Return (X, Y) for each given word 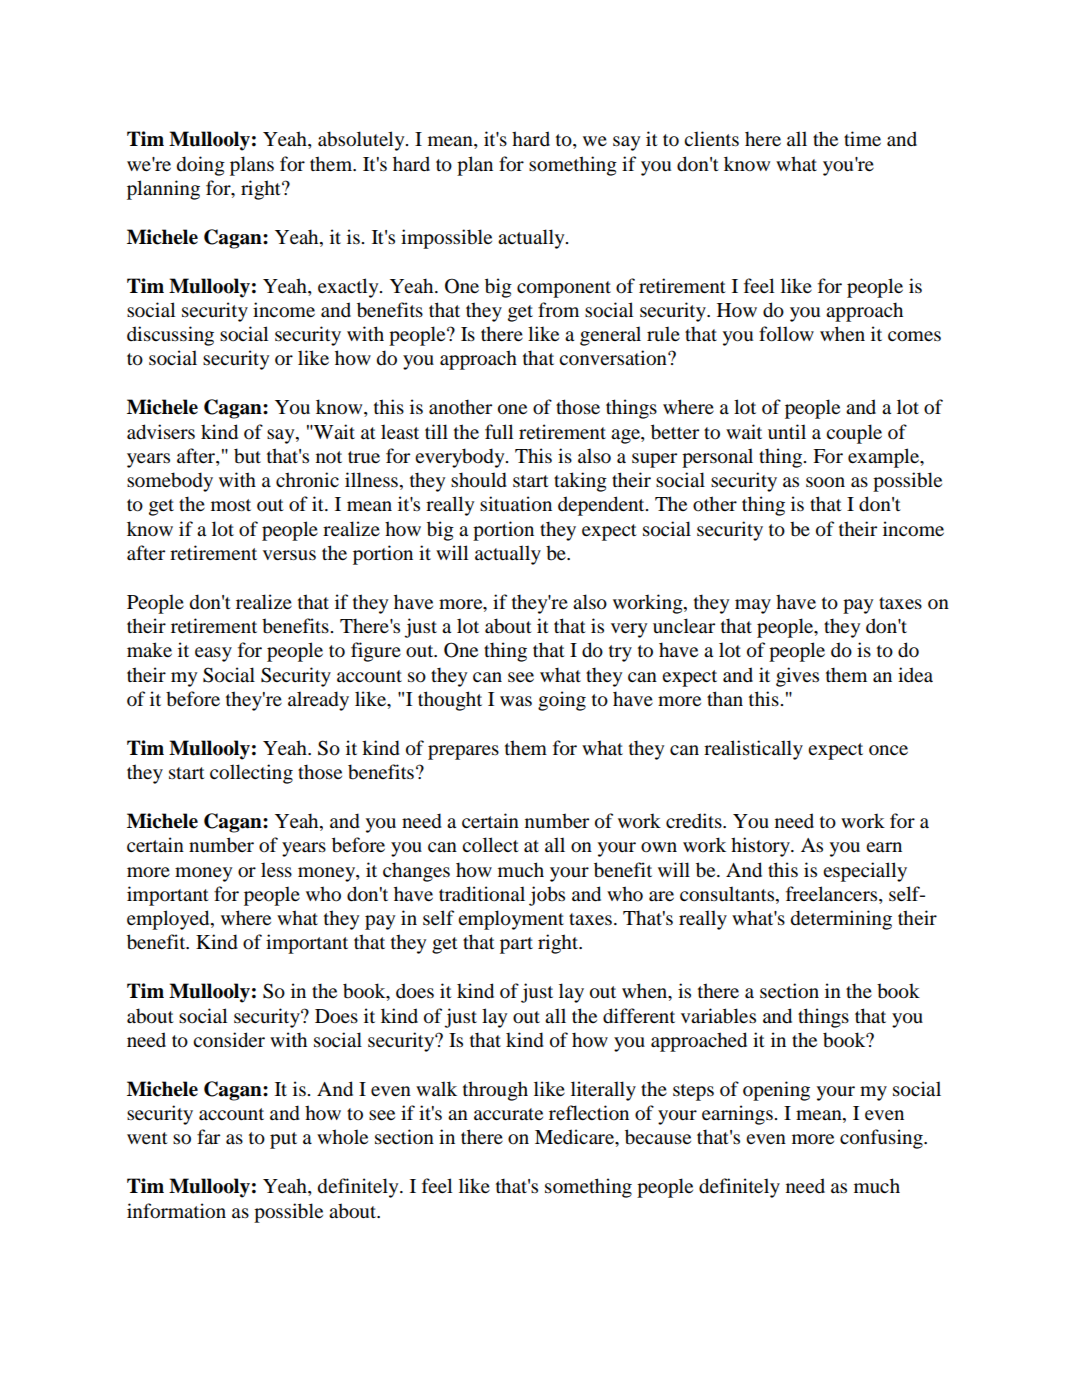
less (276, 869)
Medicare (576, 1138)
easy (213, 654)
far (208, 1137)
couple (854, 434)
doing (201, 166)
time (862, 139)
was (516, 701)
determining (841, 920)
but (247, 456)
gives (797, 677)
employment (511, 920)
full (499, 432)
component (564, 289)
